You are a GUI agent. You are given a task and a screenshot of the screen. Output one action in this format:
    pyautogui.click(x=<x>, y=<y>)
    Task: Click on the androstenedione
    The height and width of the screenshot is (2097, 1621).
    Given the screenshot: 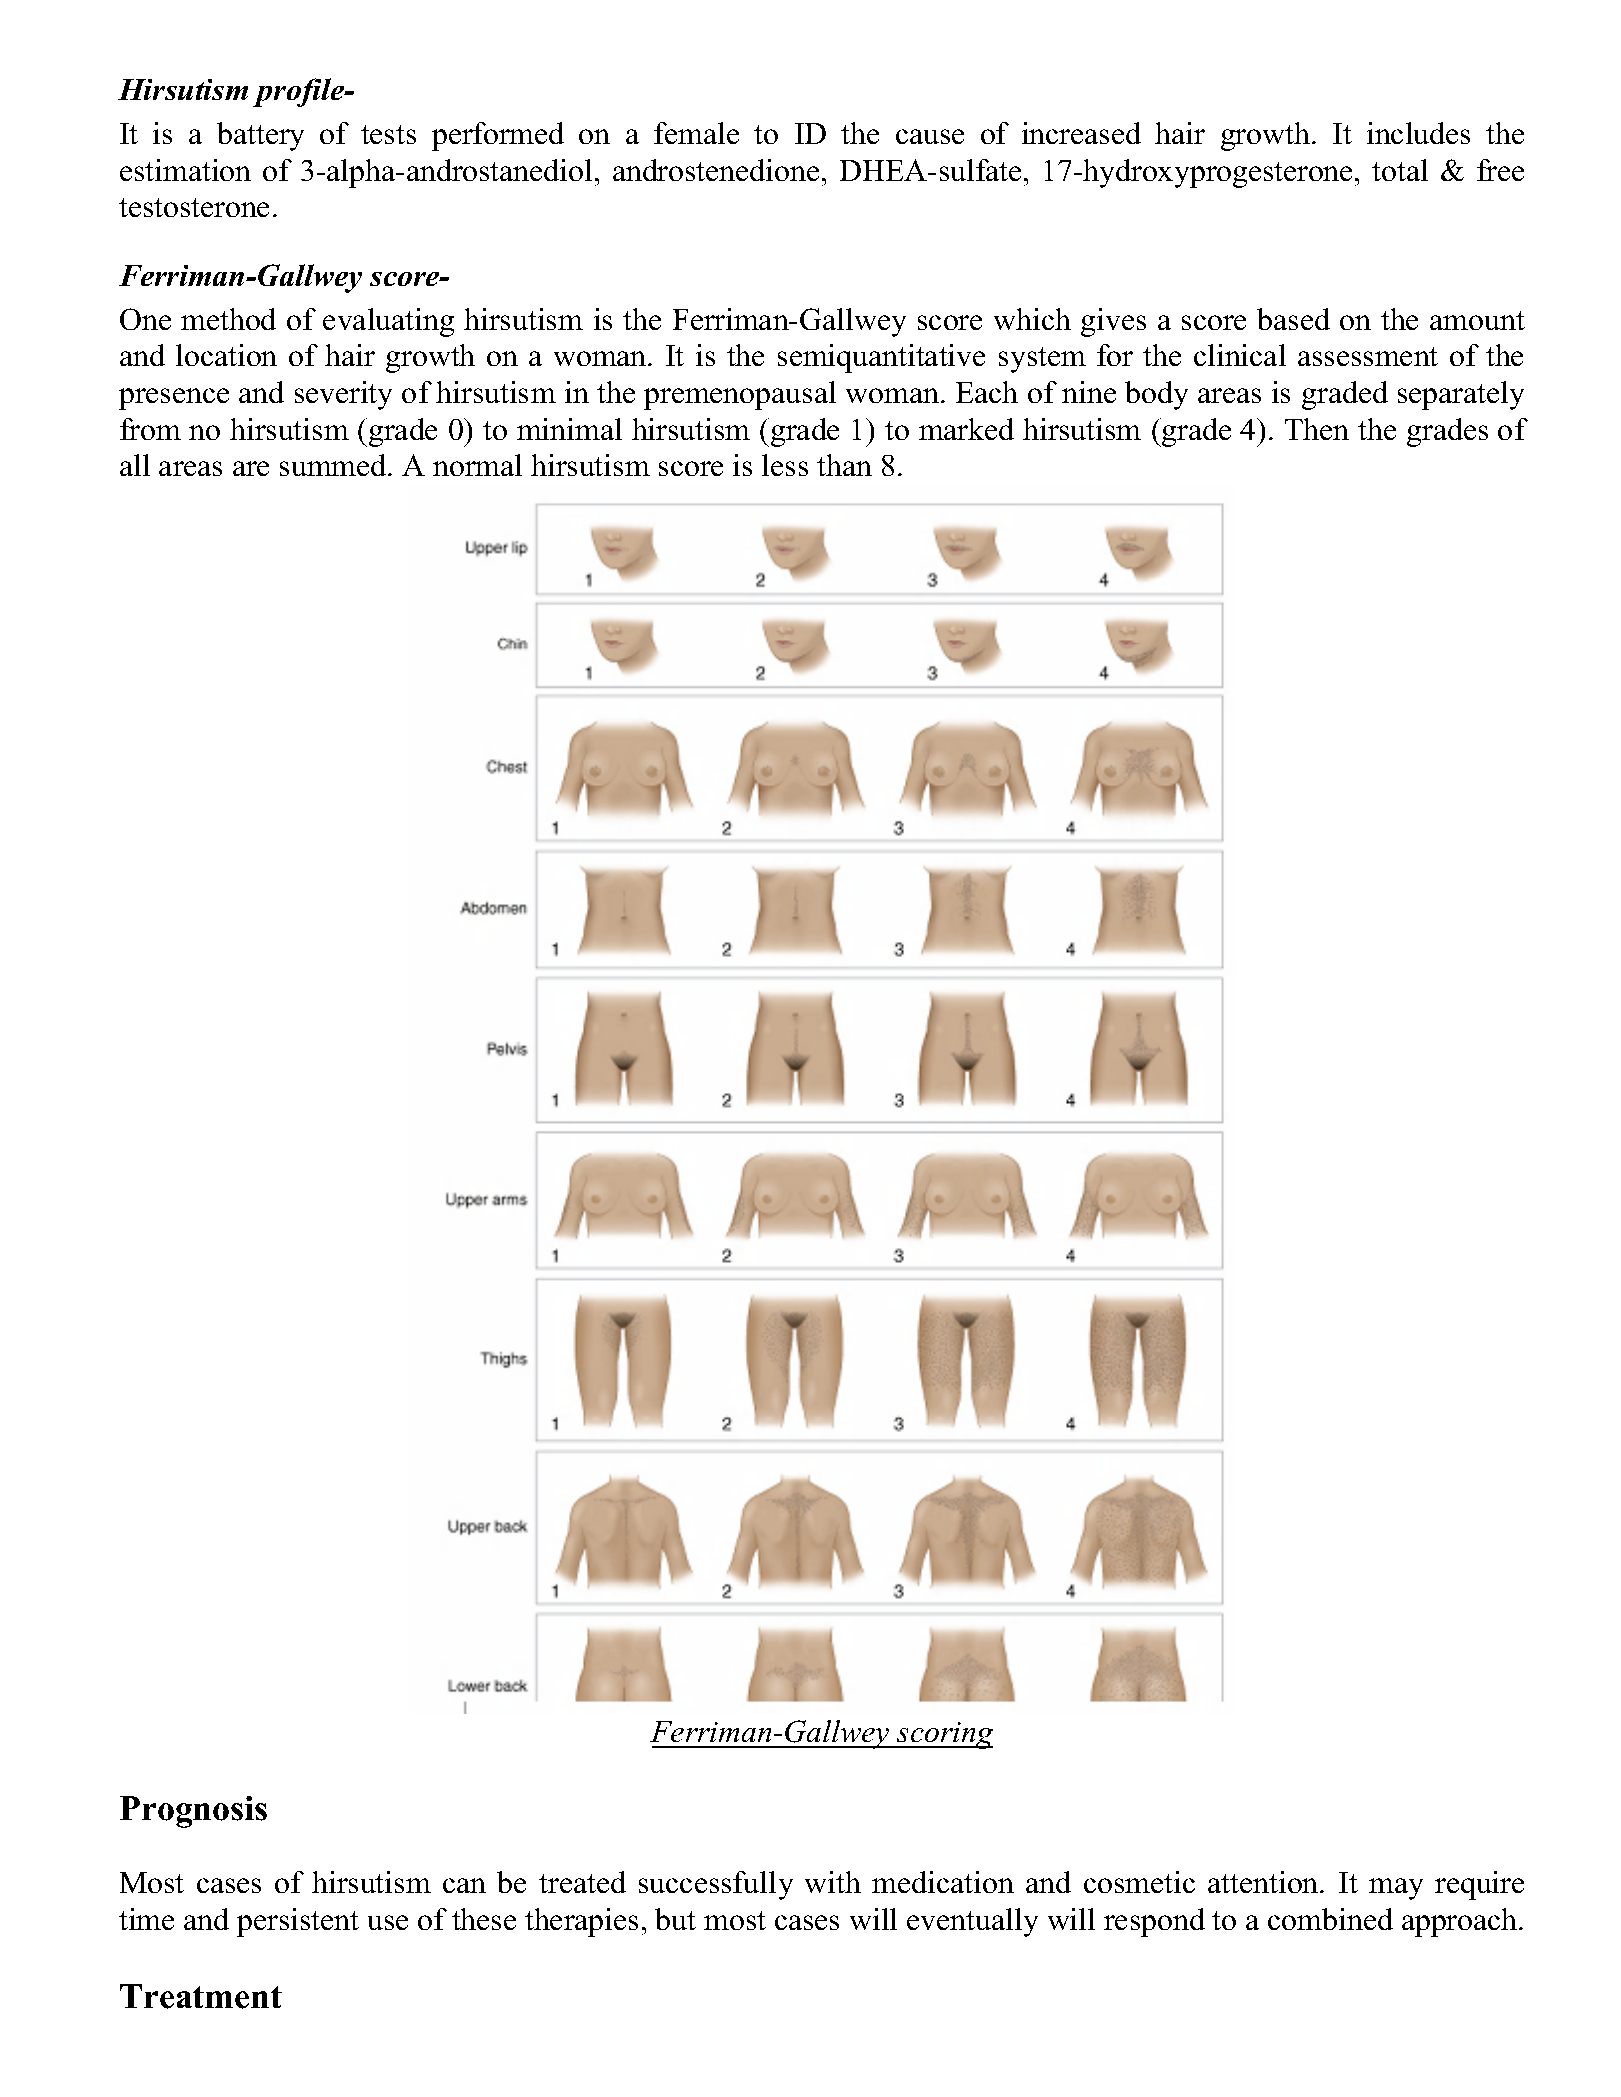 What is the action you would take?
    pyautogui.click(x=716, y=170)
